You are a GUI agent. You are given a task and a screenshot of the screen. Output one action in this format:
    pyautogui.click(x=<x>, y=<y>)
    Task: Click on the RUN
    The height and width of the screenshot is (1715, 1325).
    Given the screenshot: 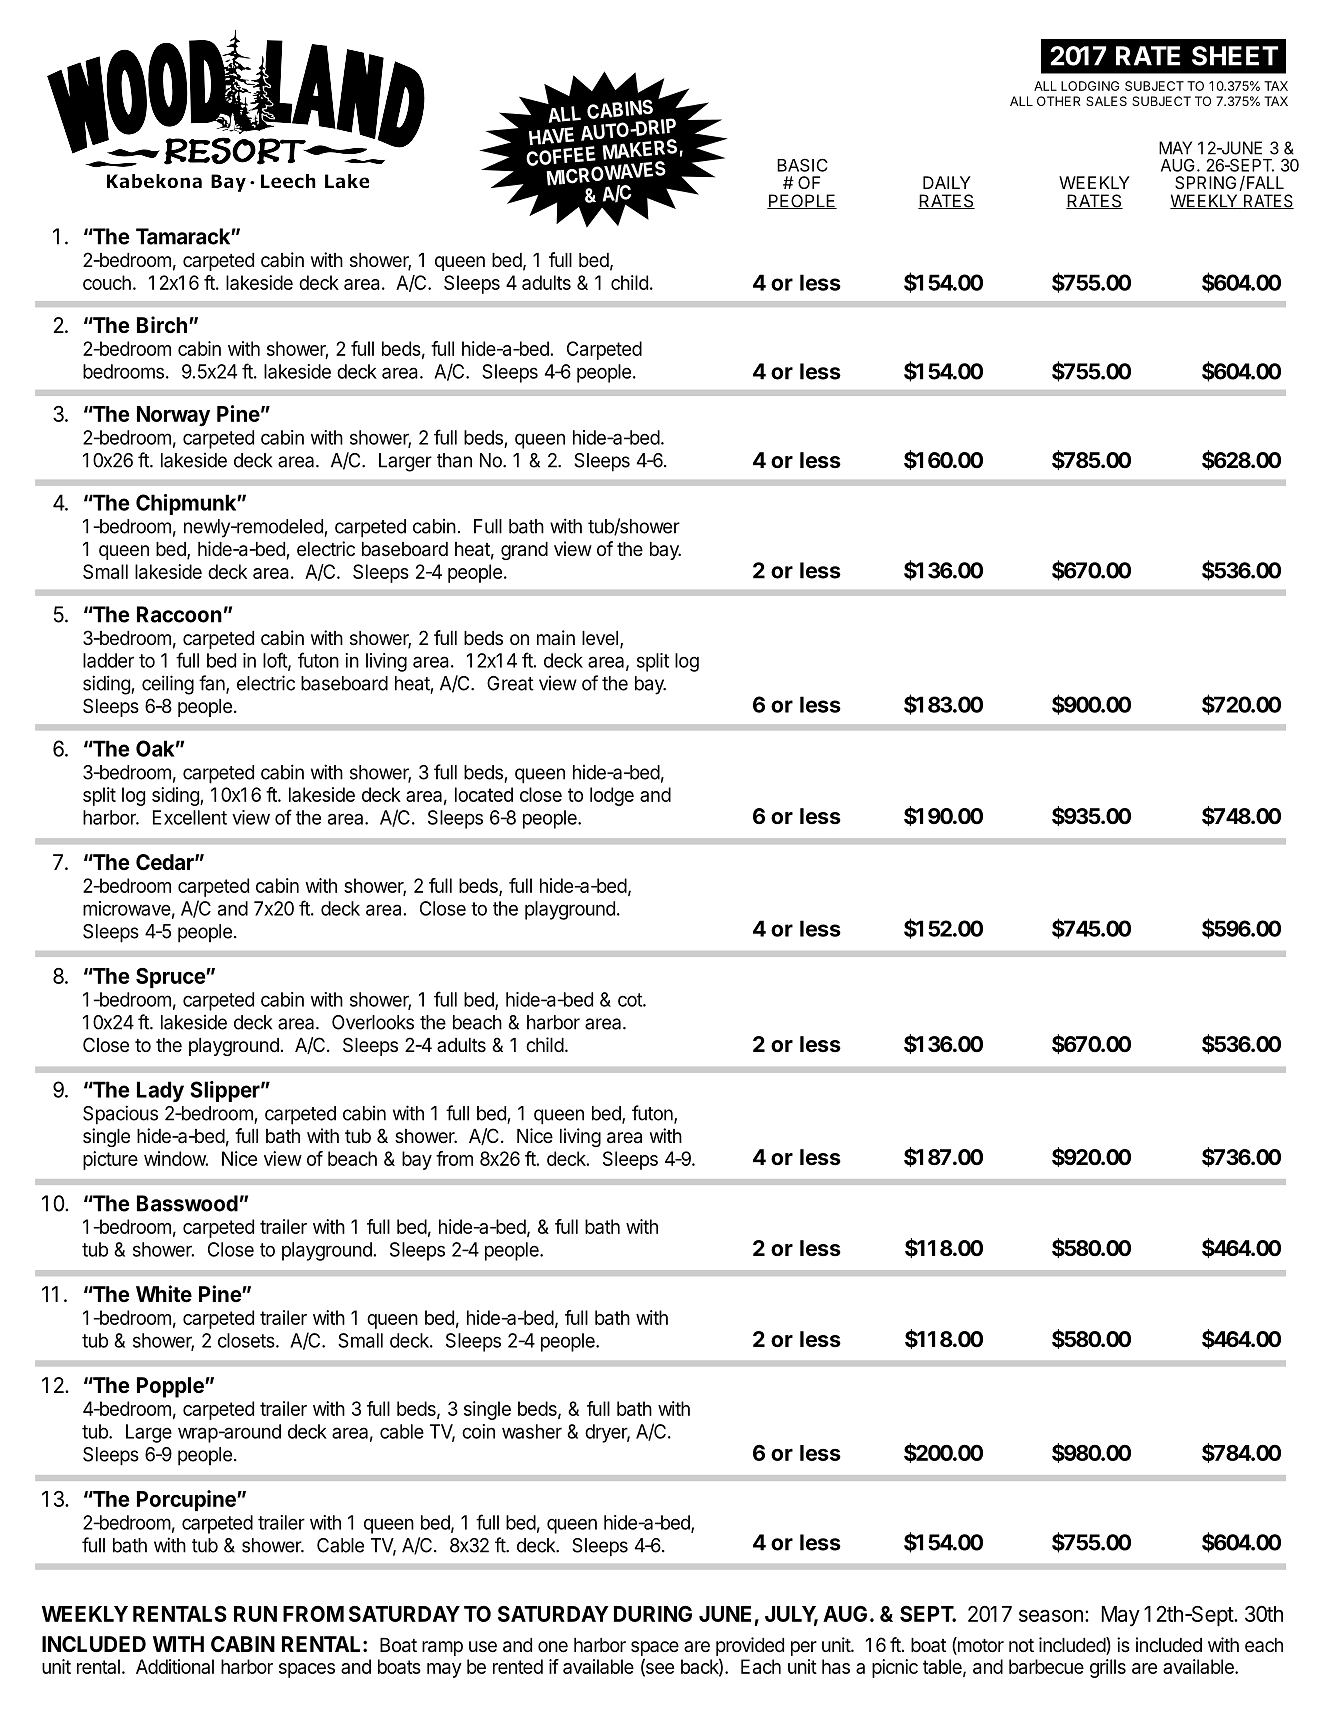 What is the action you would take?
    pyautogui.click(x=255, y=1614)
